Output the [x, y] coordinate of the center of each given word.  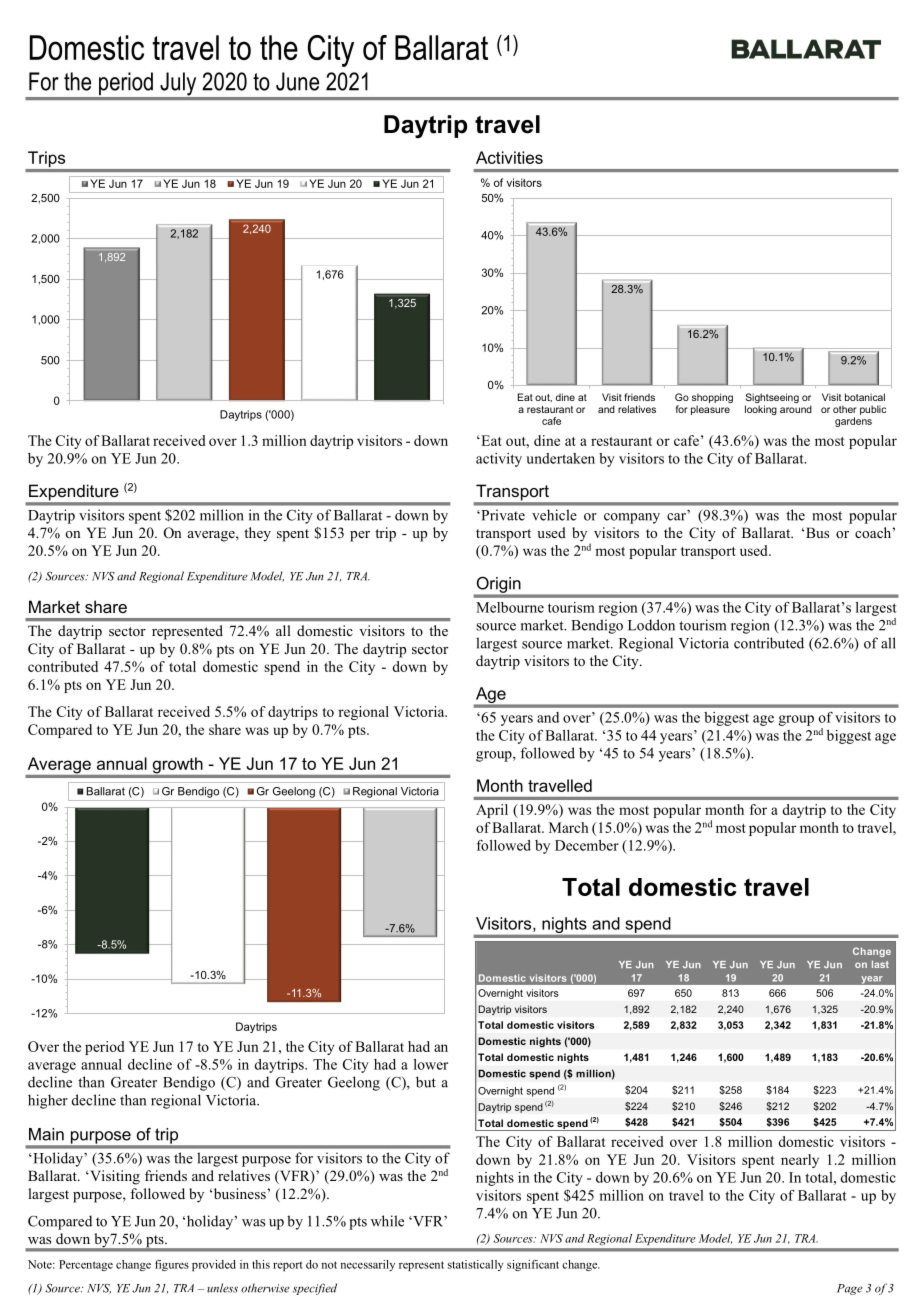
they [257, 534]
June [297, 81]
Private [502, 515]
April [492, 811]
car [676, 517]
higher [48, 1101]
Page [850, 1289]
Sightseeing [772, 399]
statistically [476, 1265]
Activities [509, 157]
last [880, 964]
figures [172, 1265]
